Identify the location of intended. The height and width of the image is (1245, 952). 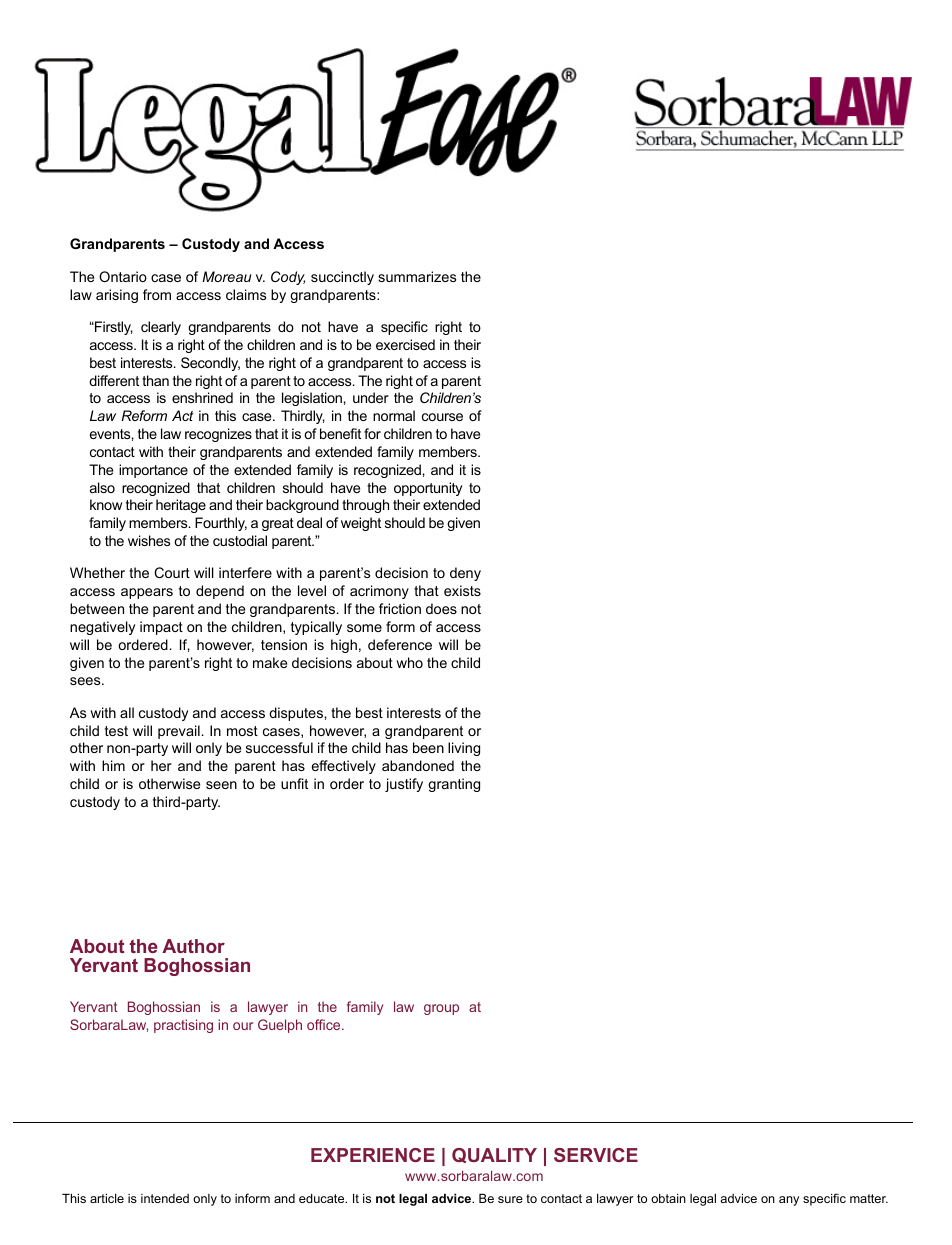
(165, 1198).
